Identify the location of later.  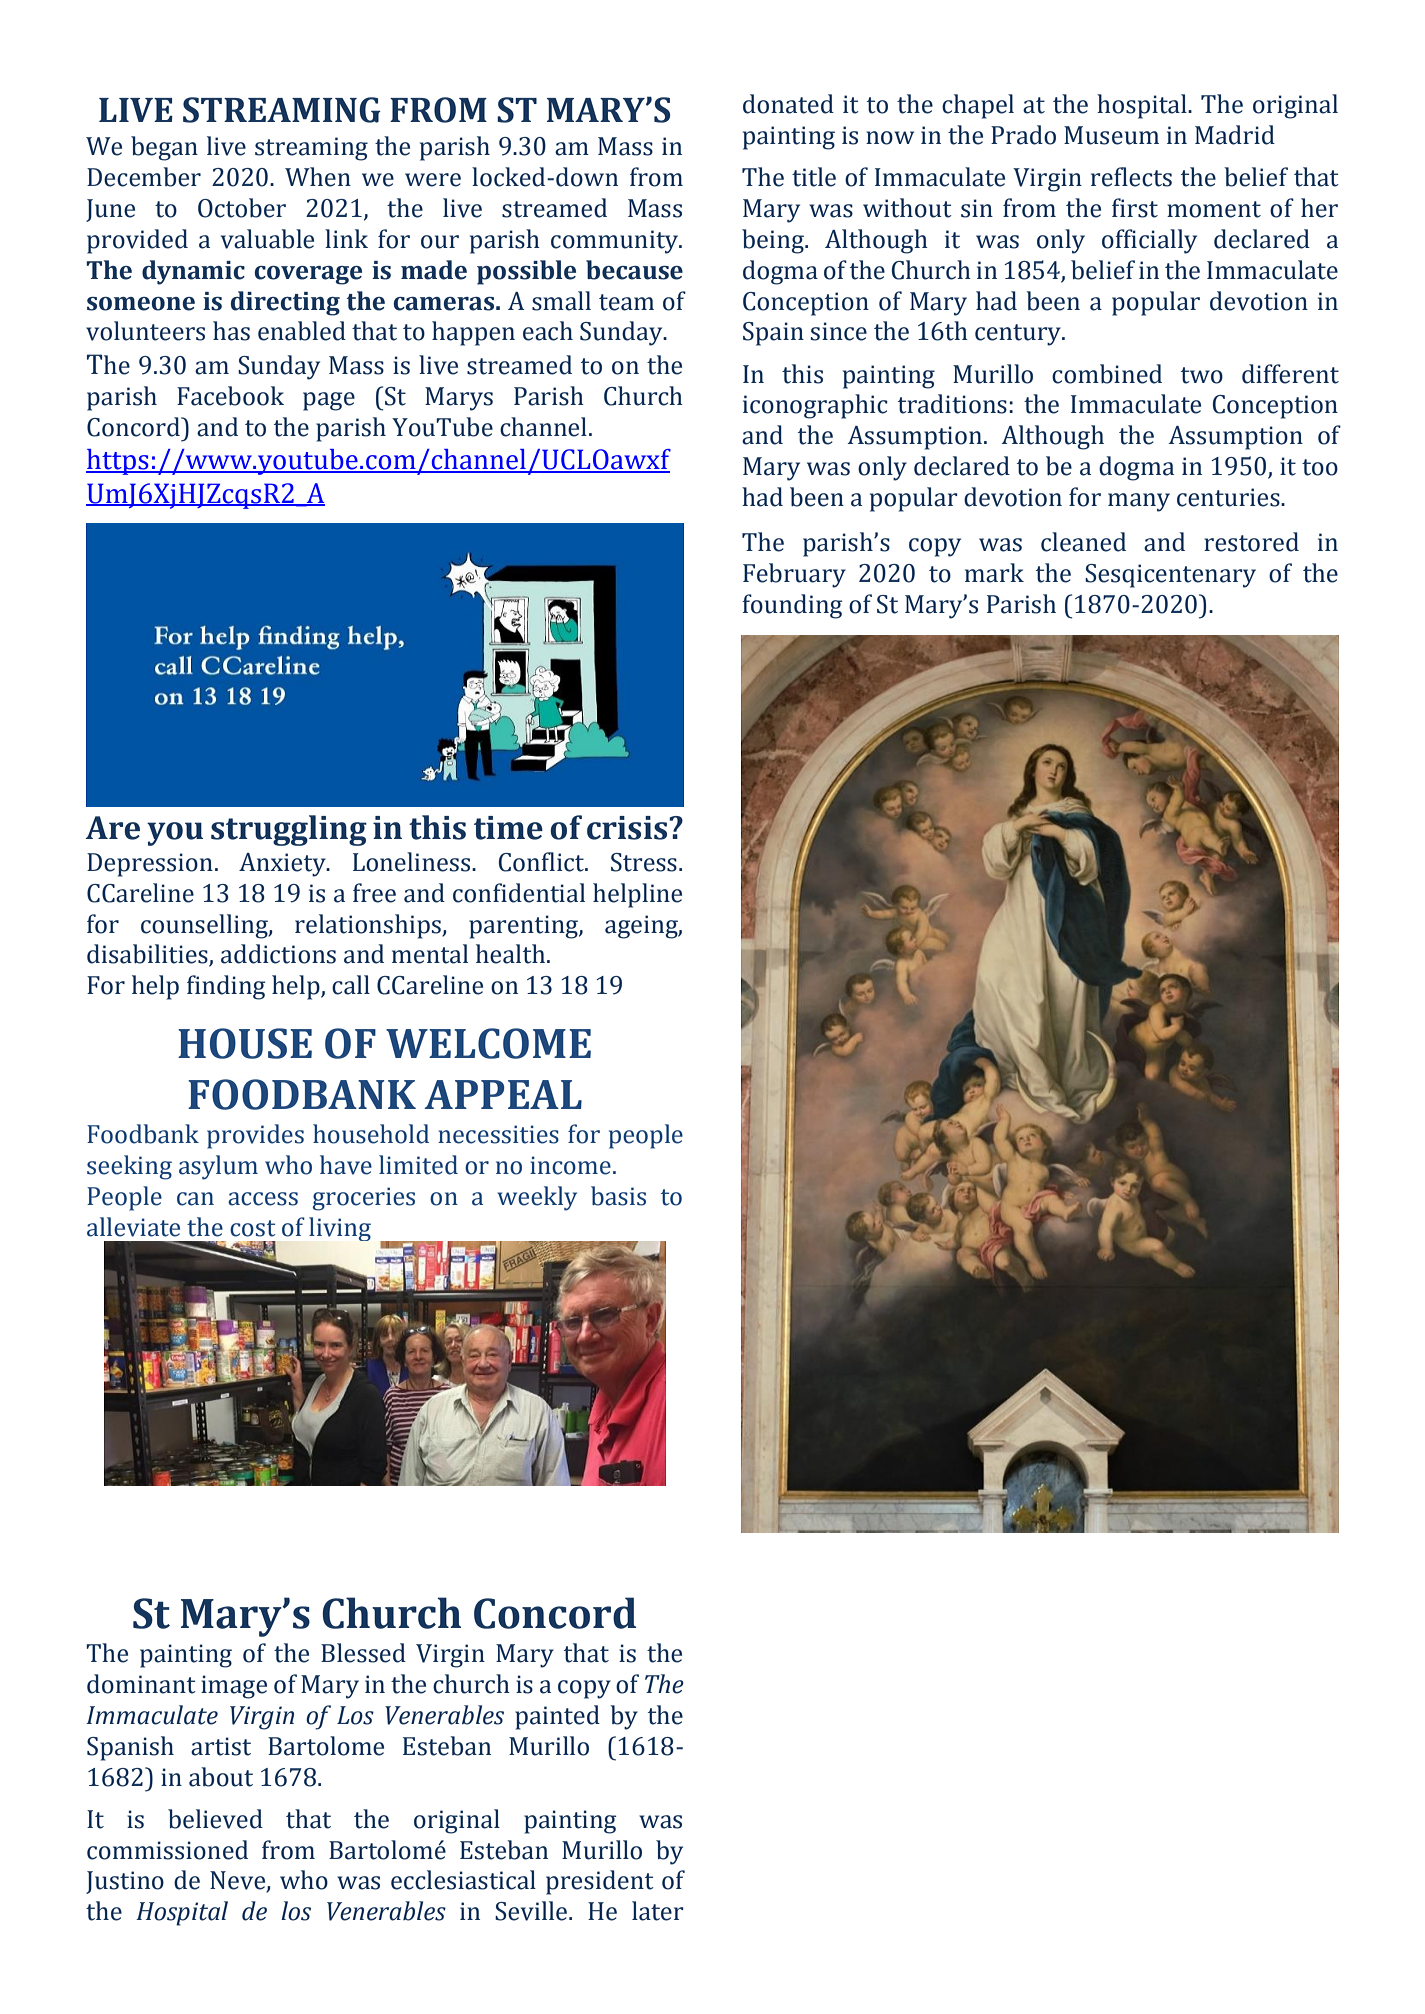
(658, 1911).
